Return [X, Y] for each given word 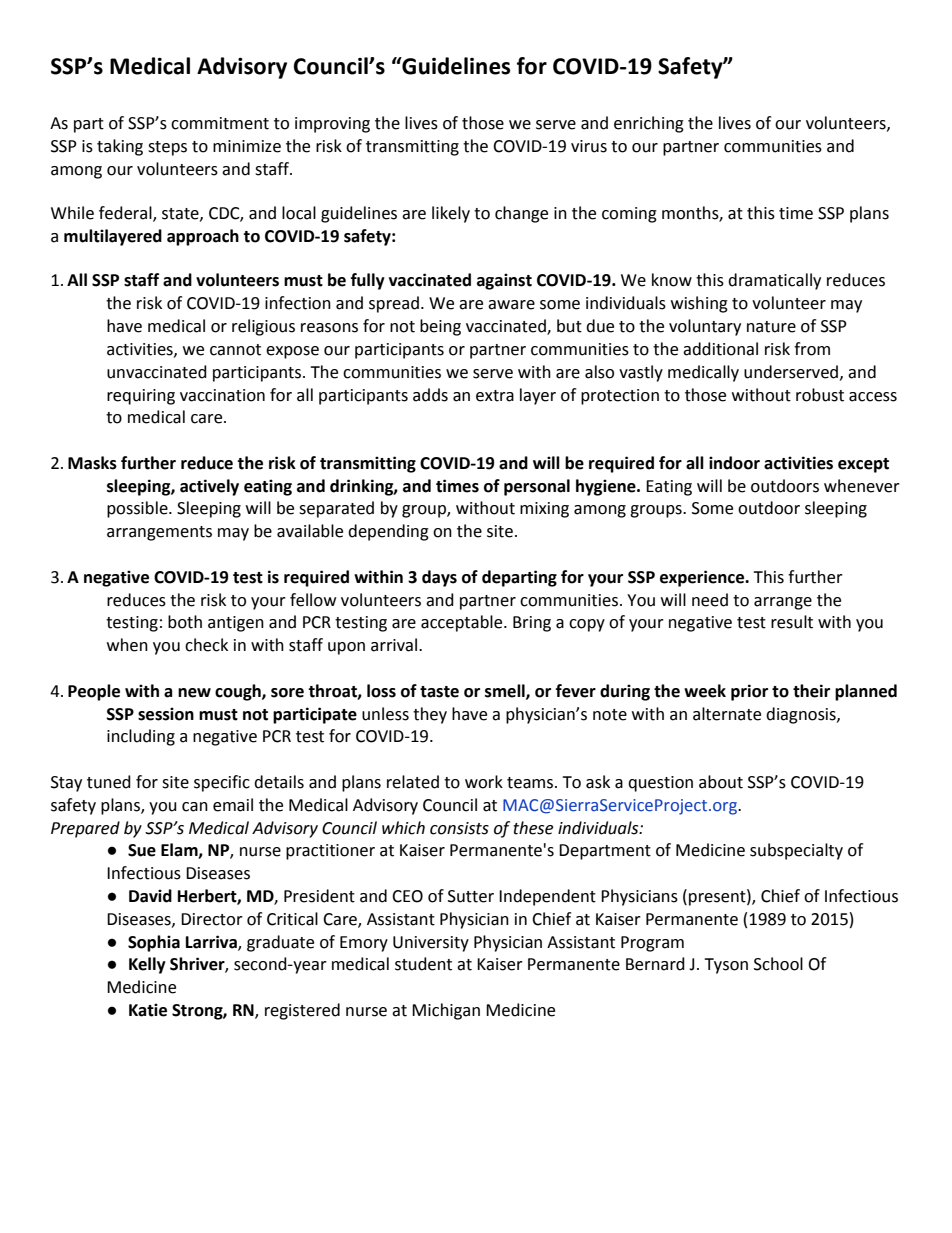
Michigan [446, 1011]
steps [167, 148]
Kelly [147, 965]
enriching [649, 124]
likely [451, 214]
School [778, 964]
